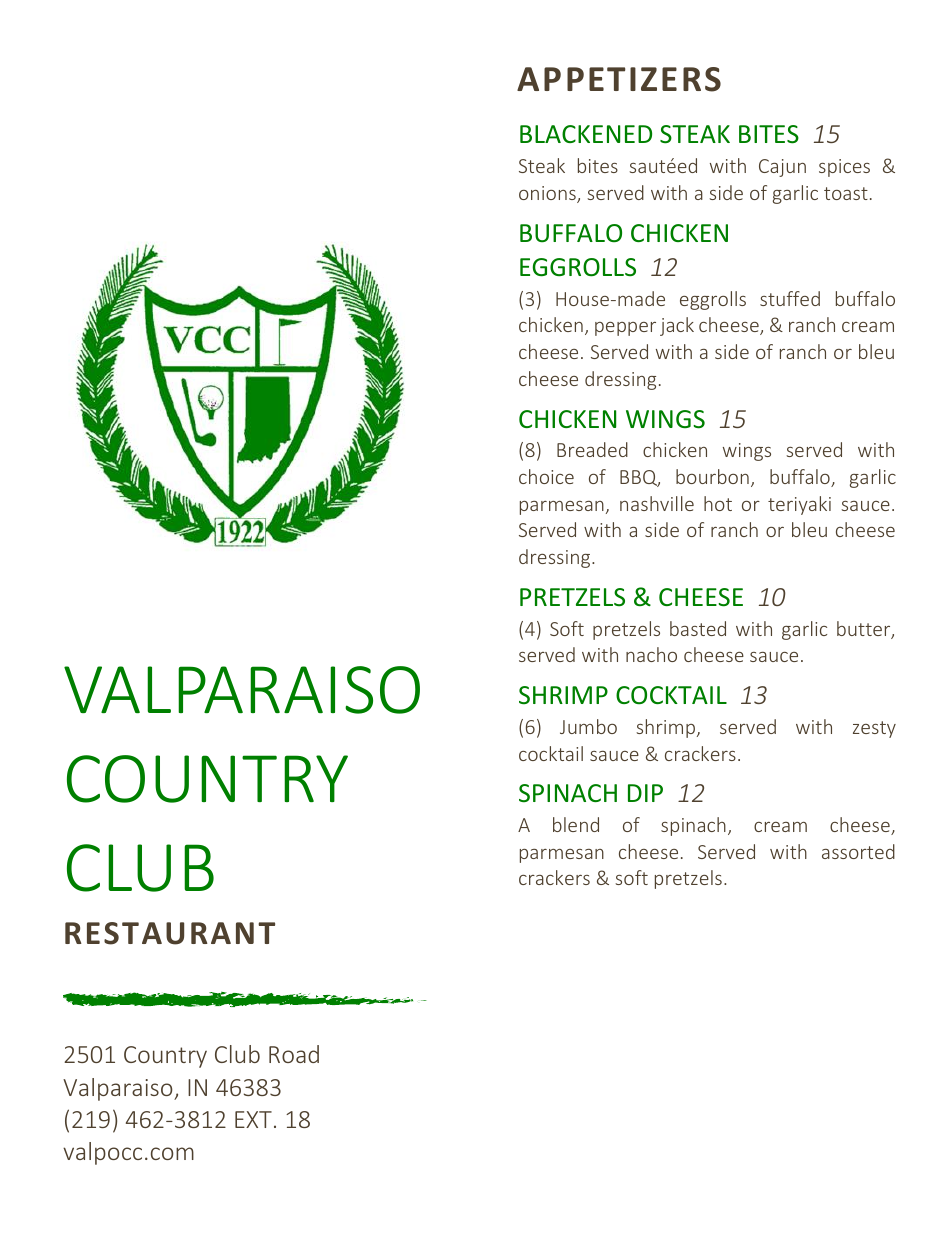 This document has height=1233, width=952. I want to click on choice, so click(546, 476).
